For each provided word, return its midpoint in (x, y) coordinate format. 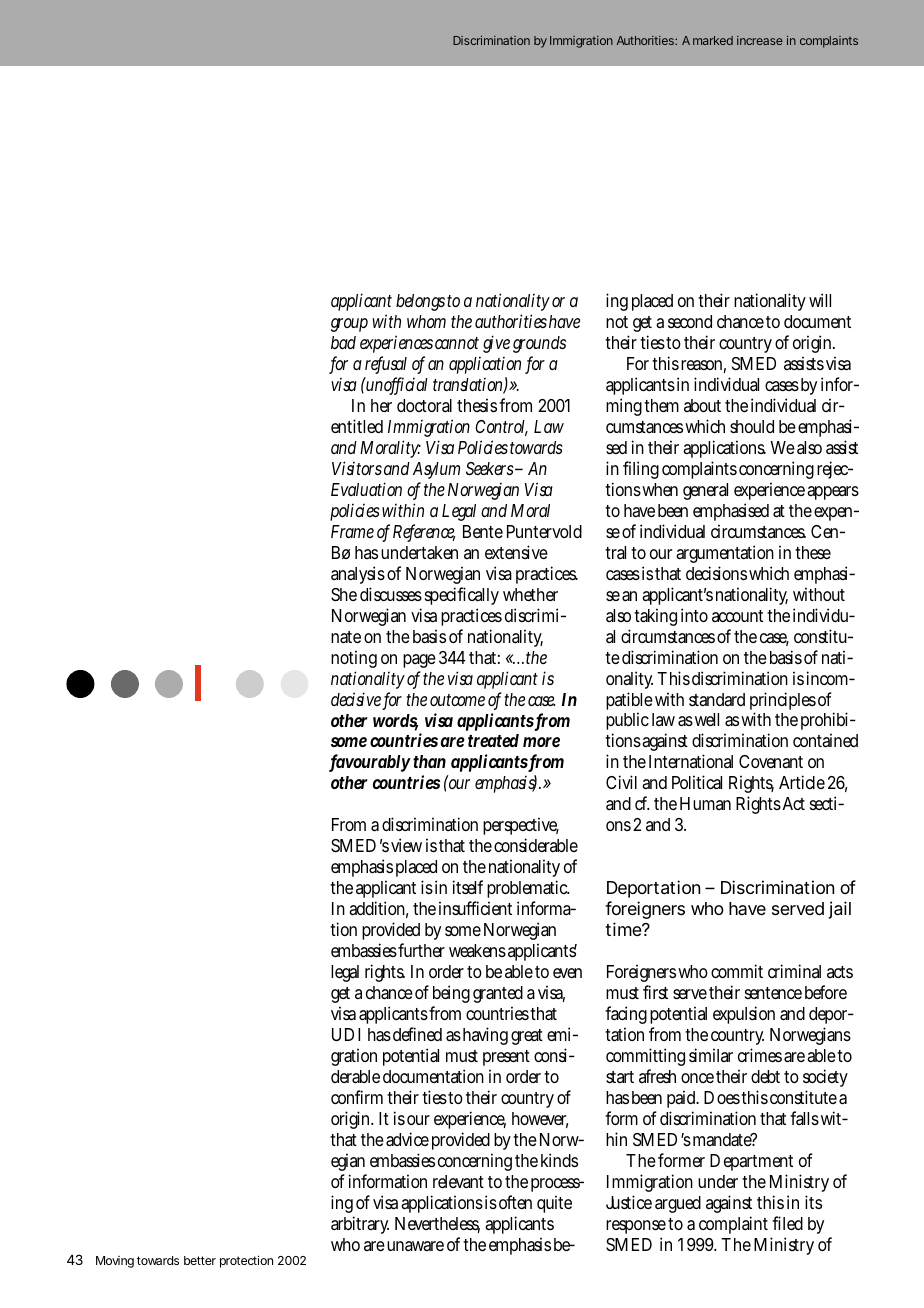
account (737, 616)
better (200, 1260)
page (419, 661)
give (496, 344)
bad (343, 342)
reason (703, 366)
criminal (794, 971)
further (421, 950)
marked (713, 40)
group (349, 325)
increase (760, 40)
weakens (477, 950)
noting (354, 659)
